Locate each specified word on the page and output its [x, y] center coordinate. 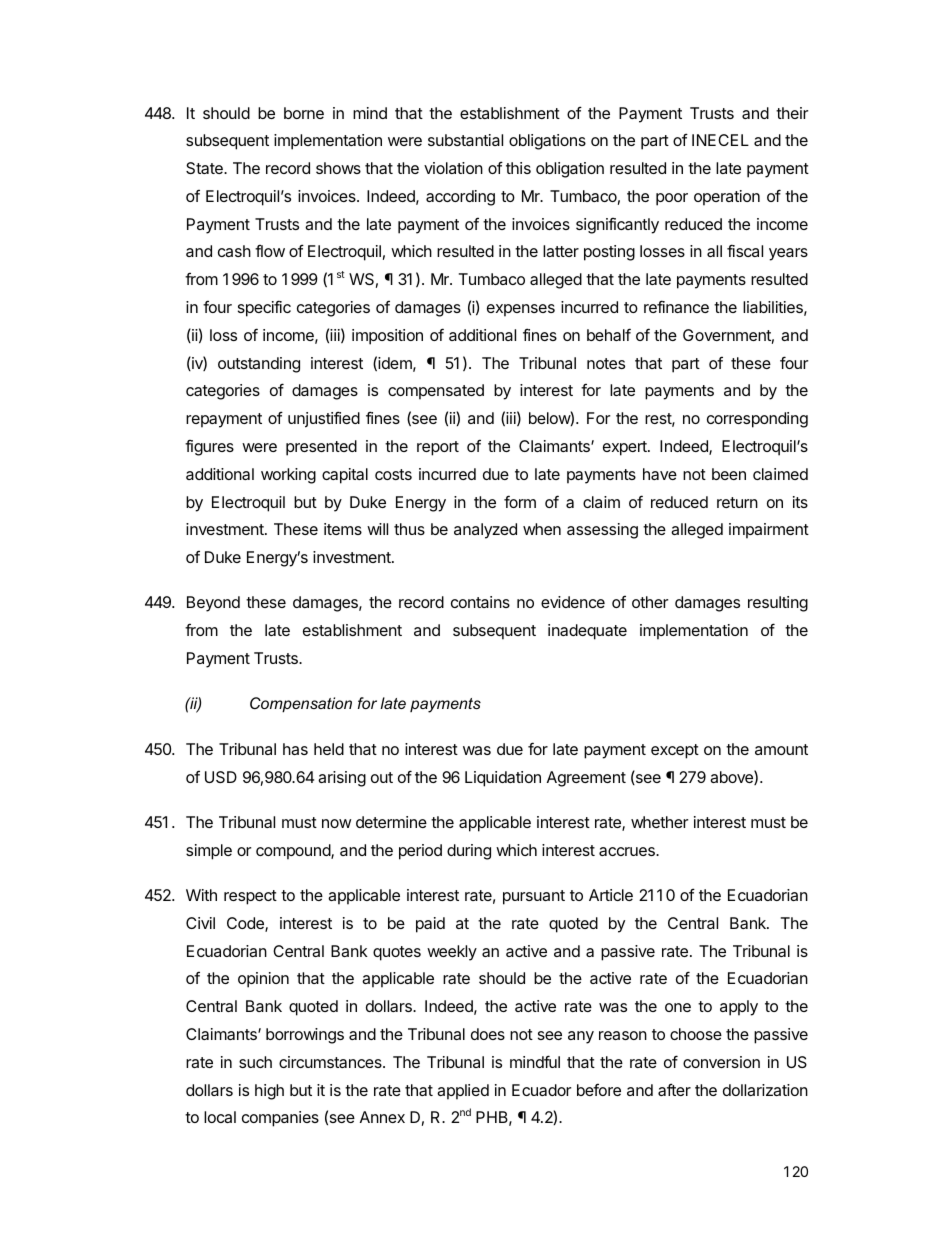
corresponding [757, 420]
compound [294, 852]
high [269, 1092]
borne [304, 113]
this [518, 168]
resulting [778, 604]
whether [659, 822]
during [469, 852]
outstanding [259, 365]
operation [727, 198]
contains [480, 602]
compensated [436, 392]
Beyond [213, 604]
